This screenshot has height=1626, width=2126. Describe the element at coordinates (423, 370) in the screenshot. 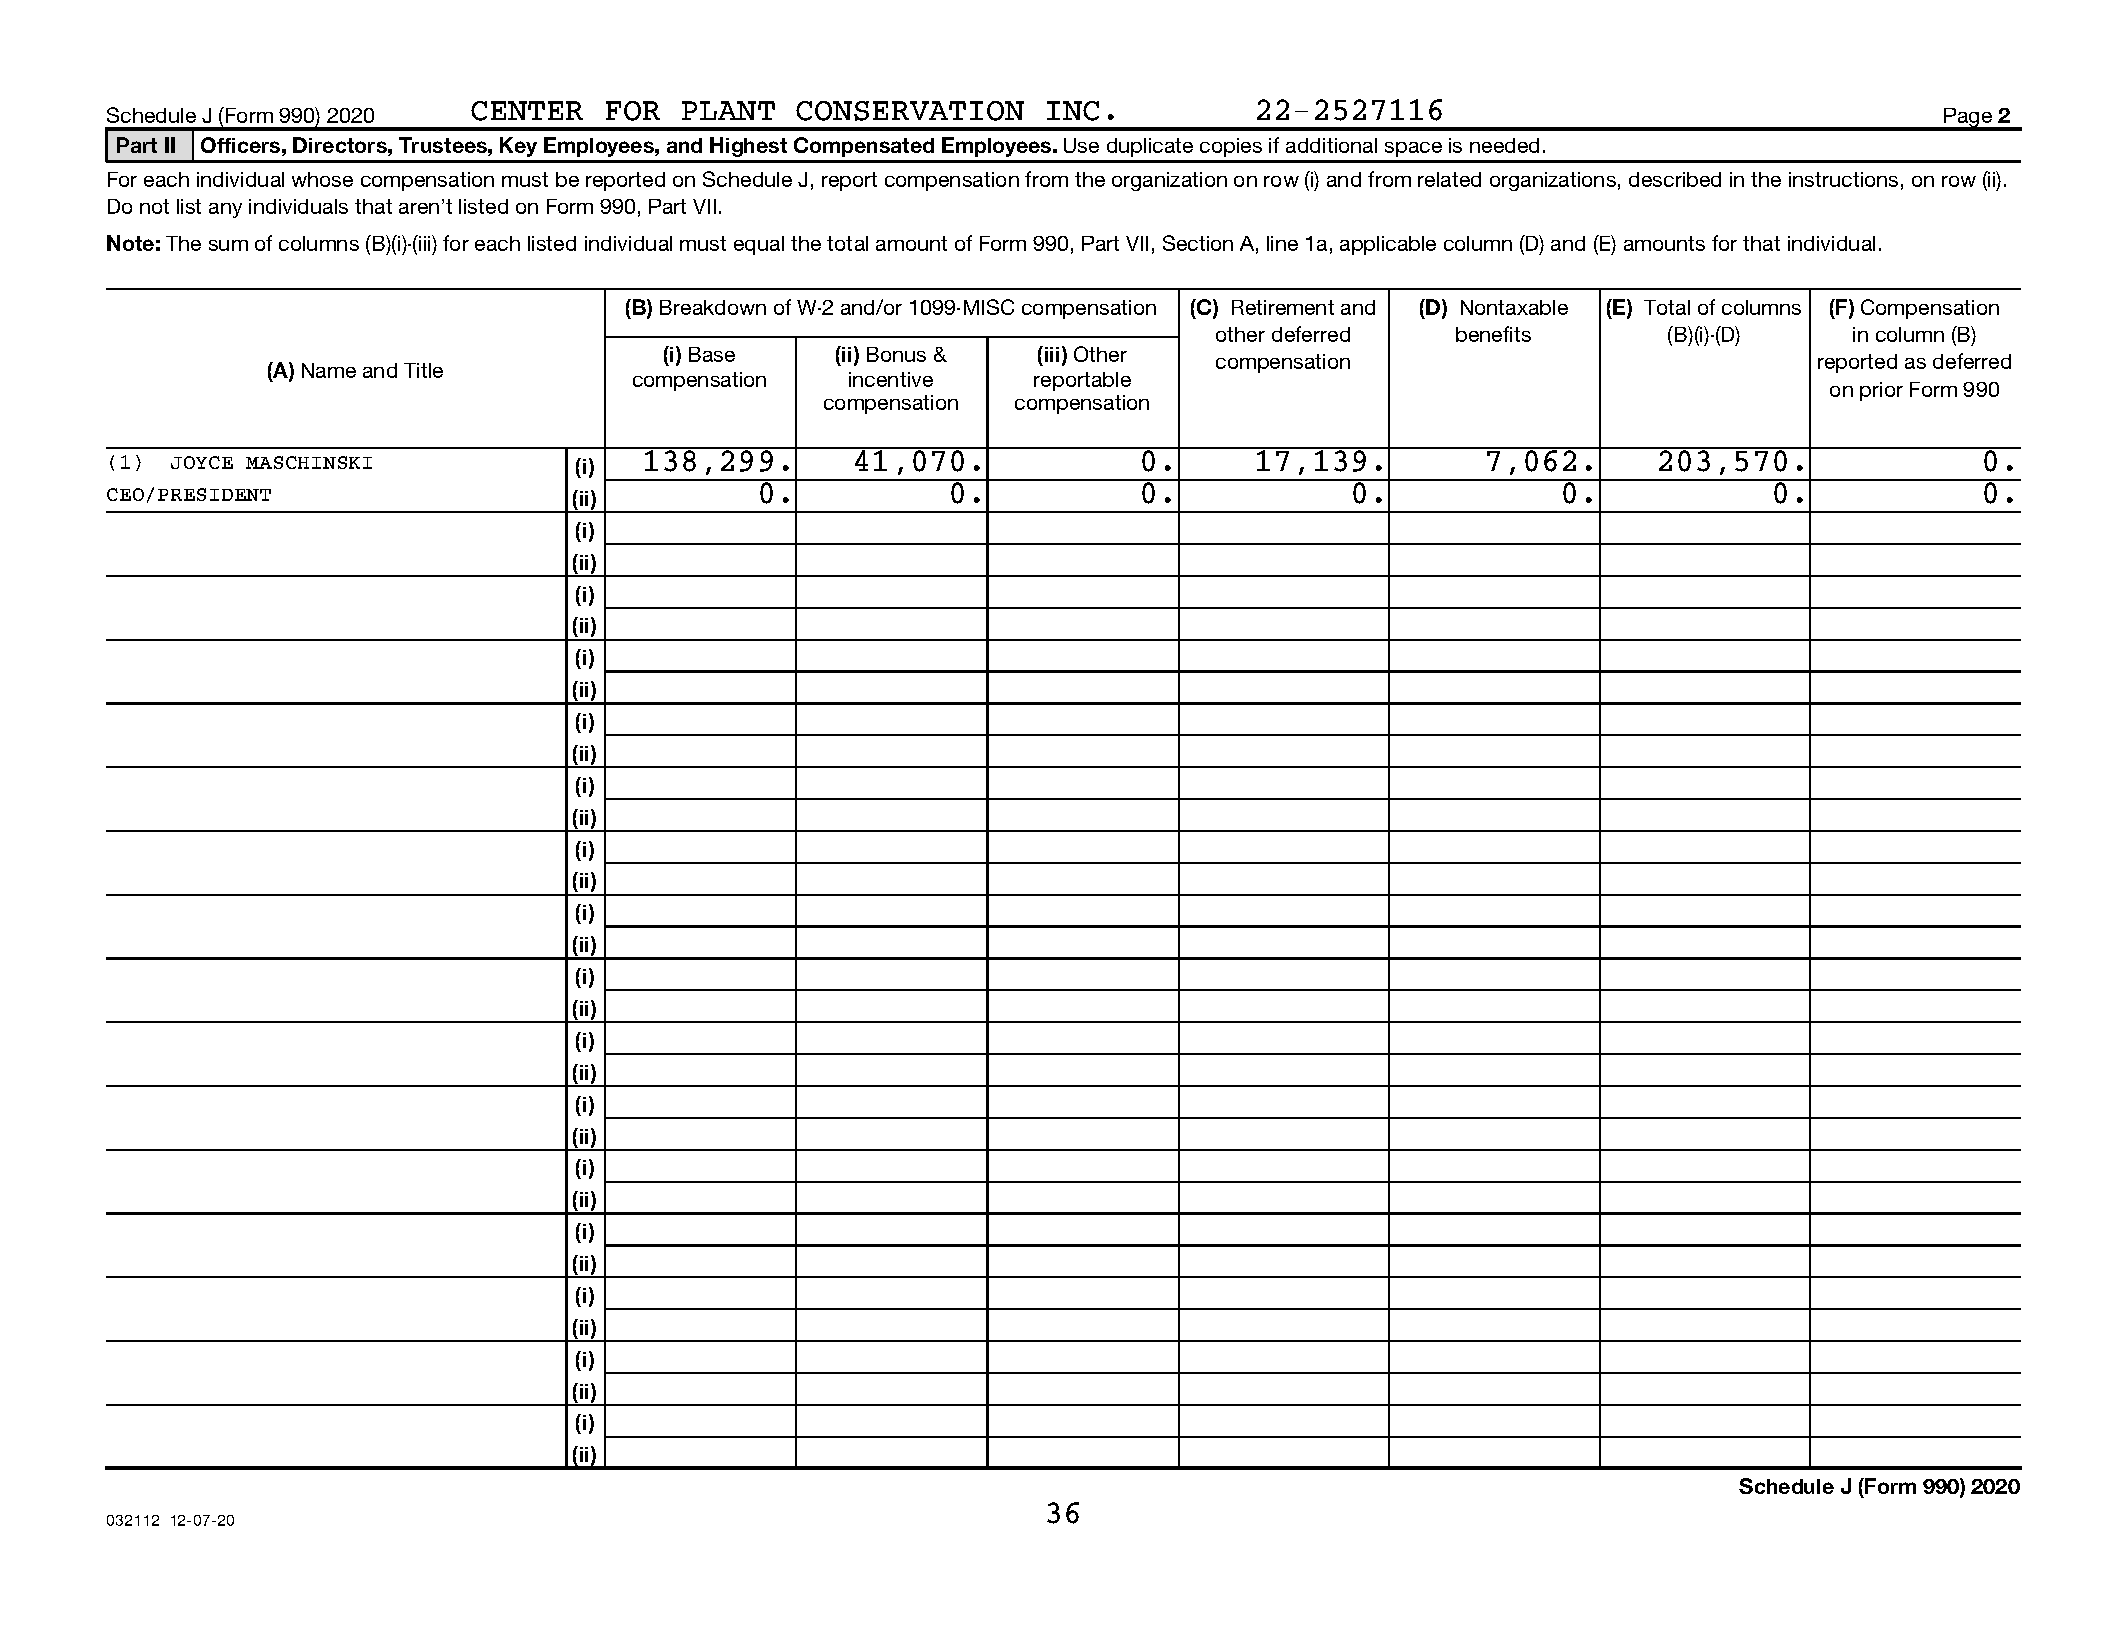

I see `Title` at that location.
